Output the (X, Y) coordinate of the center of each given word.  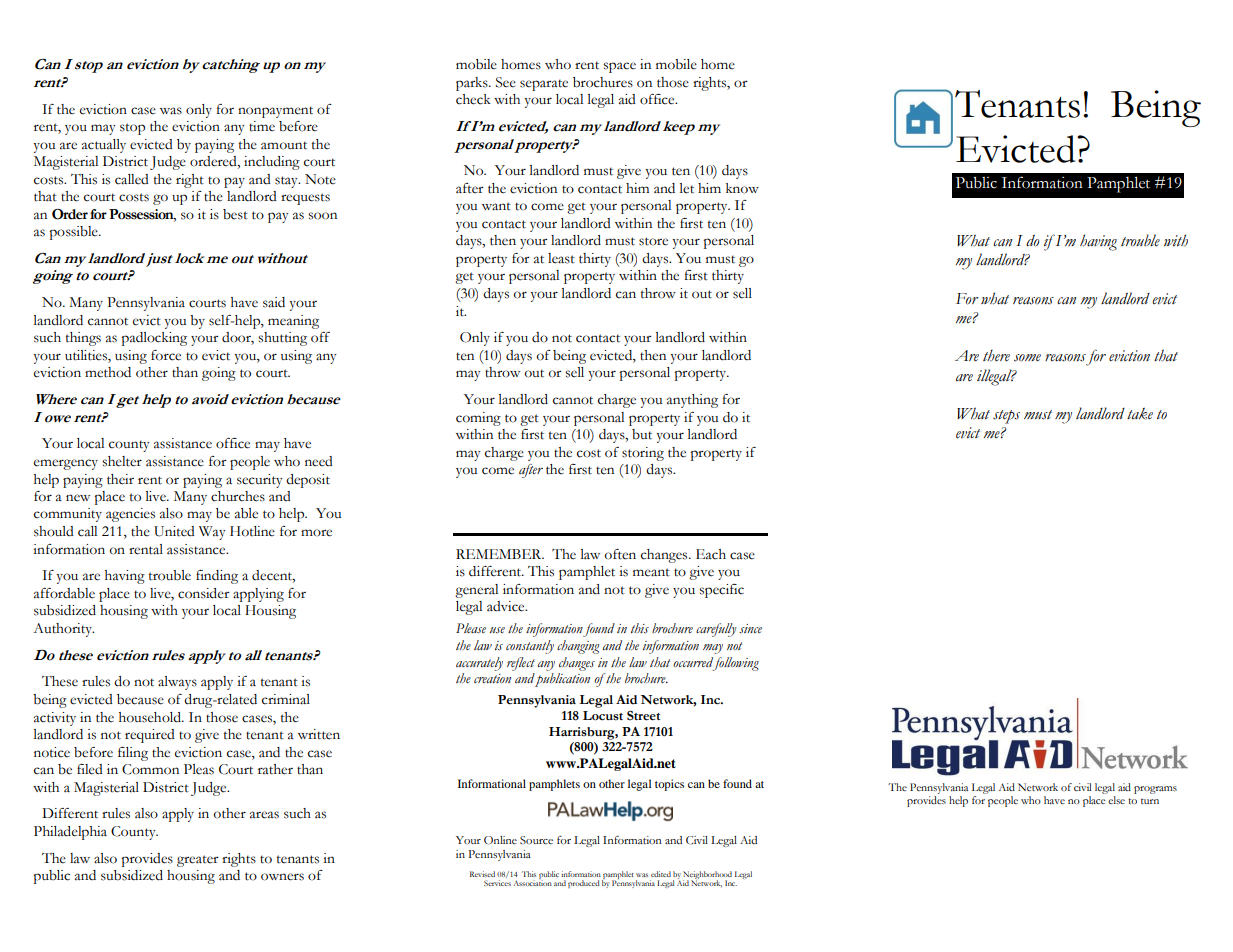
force (166, 355)
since (750, 628)
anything (692, 401)
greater (198, 861)
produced (584, 884)
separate (544, 85)
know (742, 188)
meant (651, 572)
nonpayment (275, 112)
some (1027, 358)
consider (204, 593)
